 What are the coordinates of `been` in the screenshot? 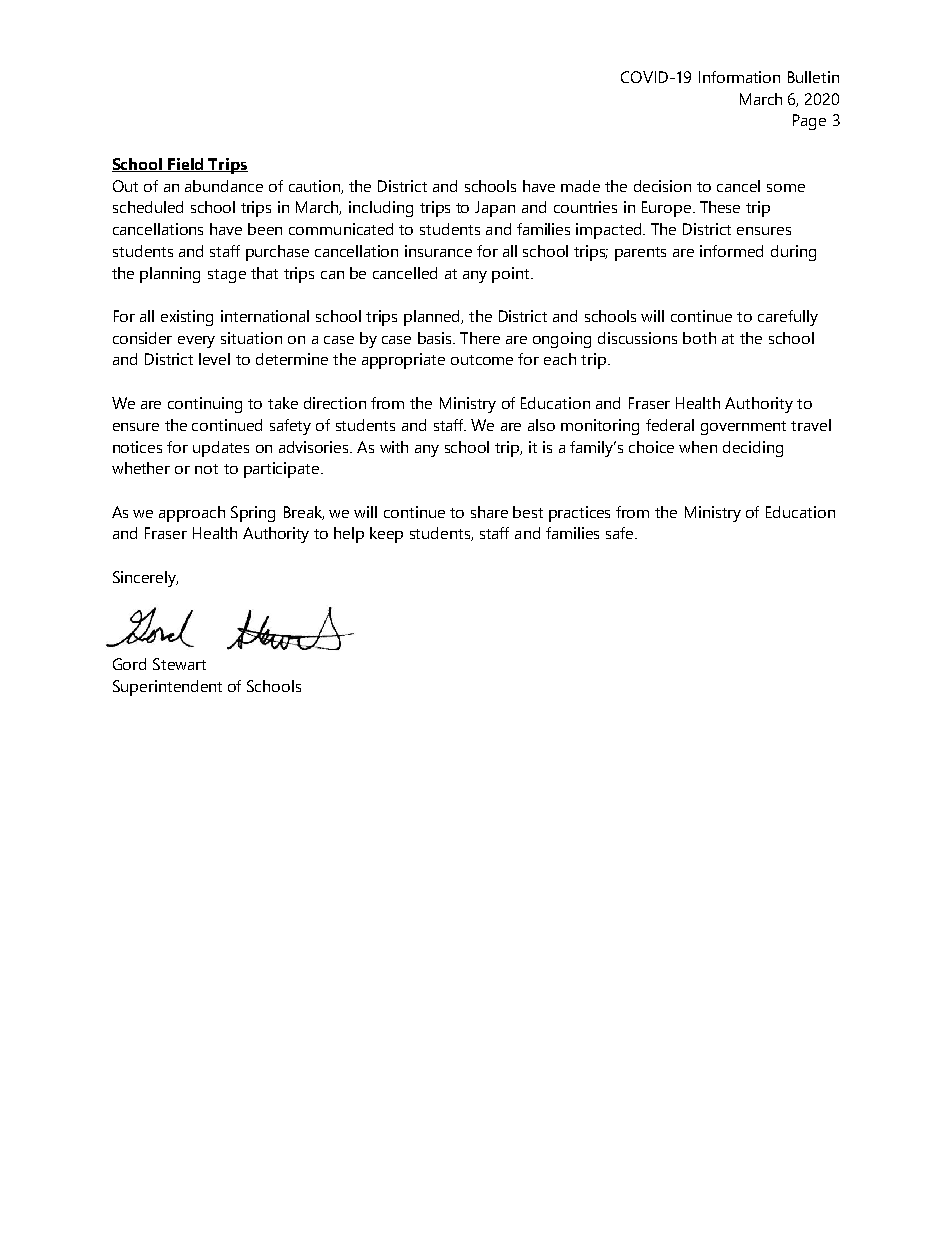 It's located at (265, 229).
